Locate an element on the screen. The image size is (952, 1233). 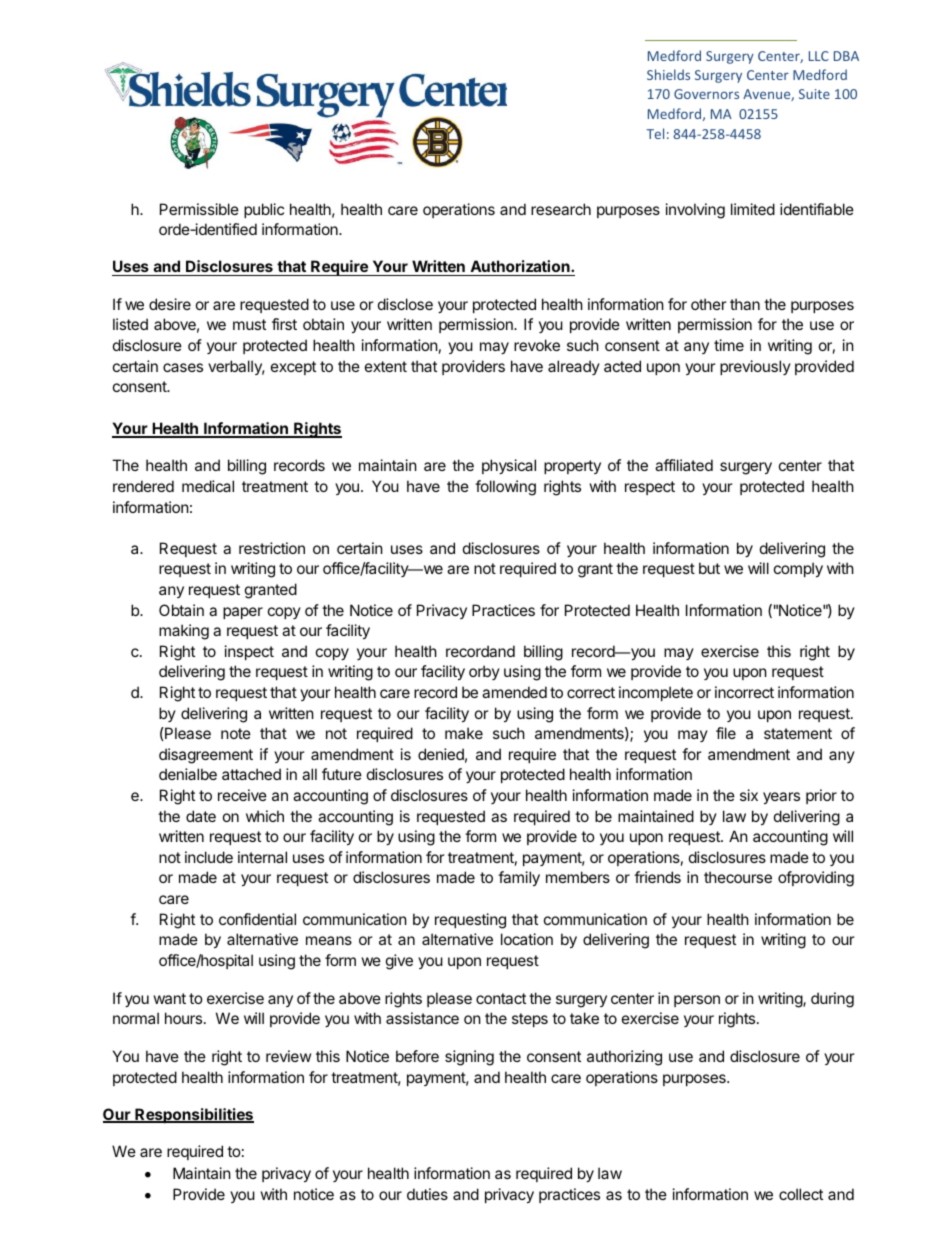
paper is located at coordinates (243, 613).
